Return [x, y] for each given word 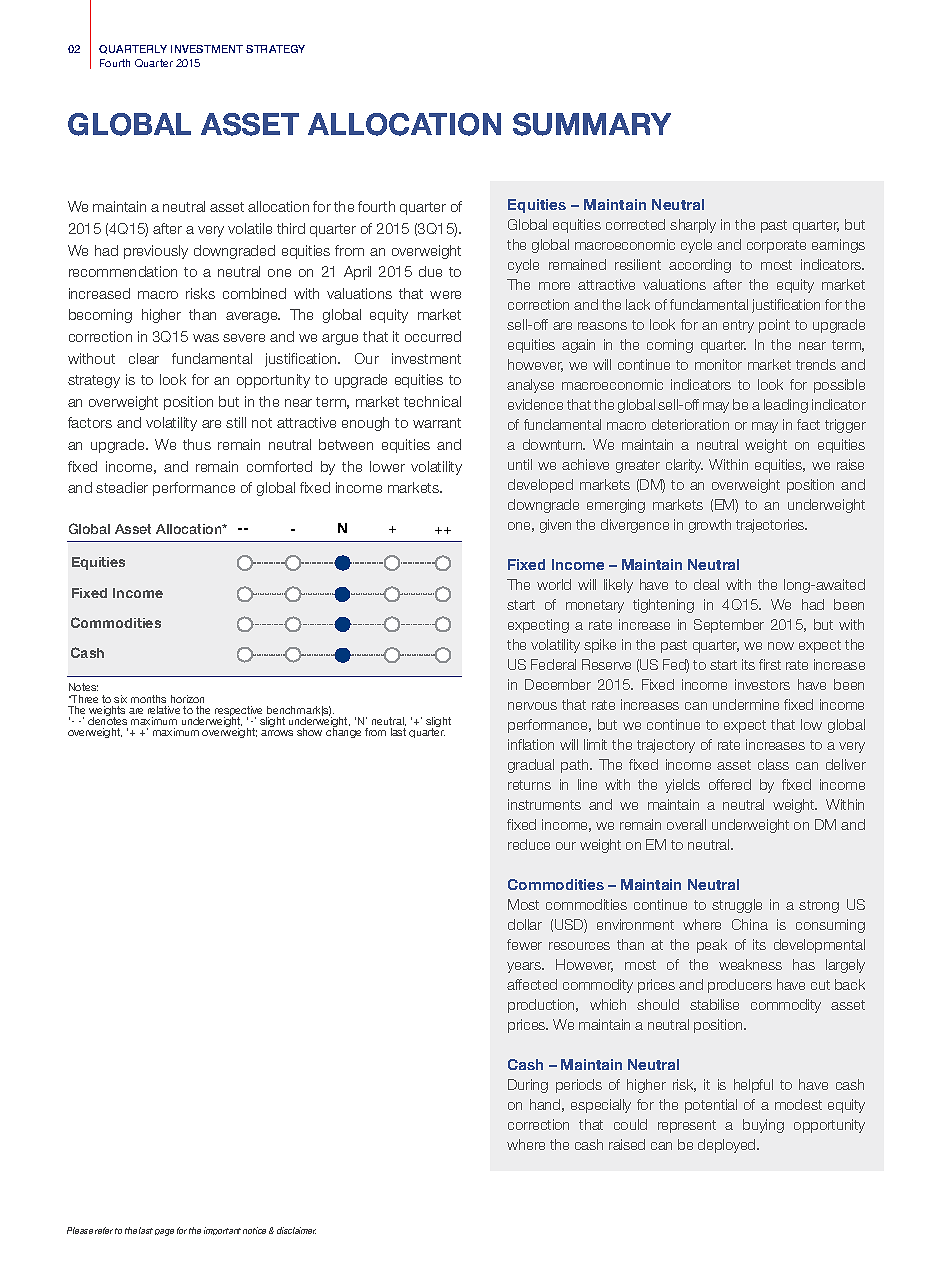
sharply [693, 226]
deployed [728, 1146]
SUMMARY [592, 124]
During [528, 1086]
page [164, 1232]
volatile [250, 228]
